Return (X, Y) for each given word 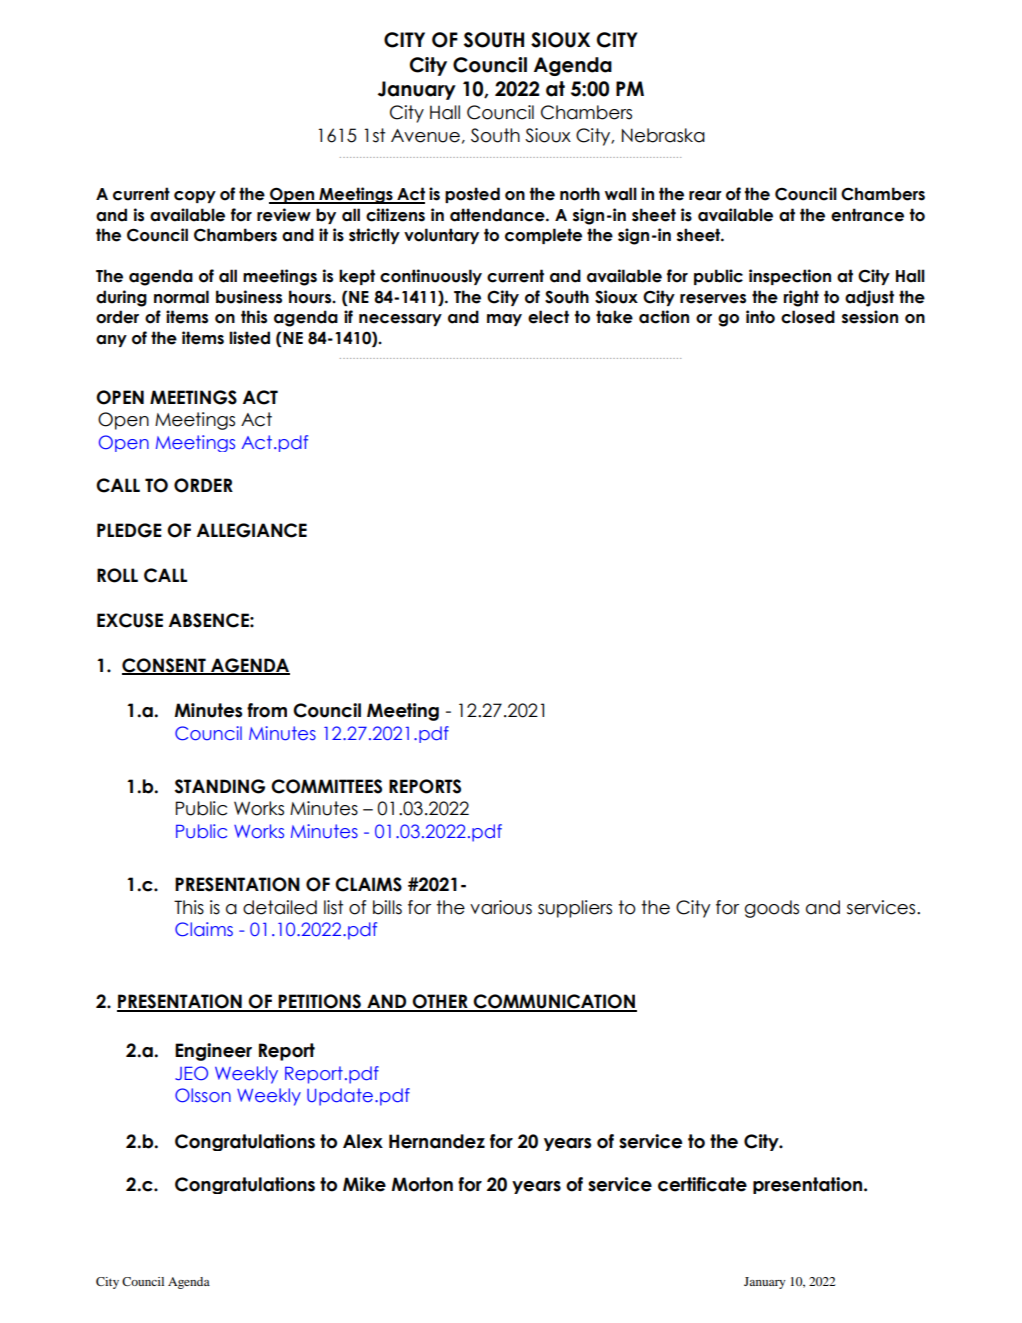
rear (705, 196)
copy (195, 197)
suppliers (575, 909)
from (267, 710)
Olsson (203, 1095)
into (760, 317)
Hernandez (437, 1141)
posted (472, 195)
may (504, 320)
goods (772, 909)
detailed (280, 907)
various (501, 907)
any (111, 341)
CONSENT (165, 666)
